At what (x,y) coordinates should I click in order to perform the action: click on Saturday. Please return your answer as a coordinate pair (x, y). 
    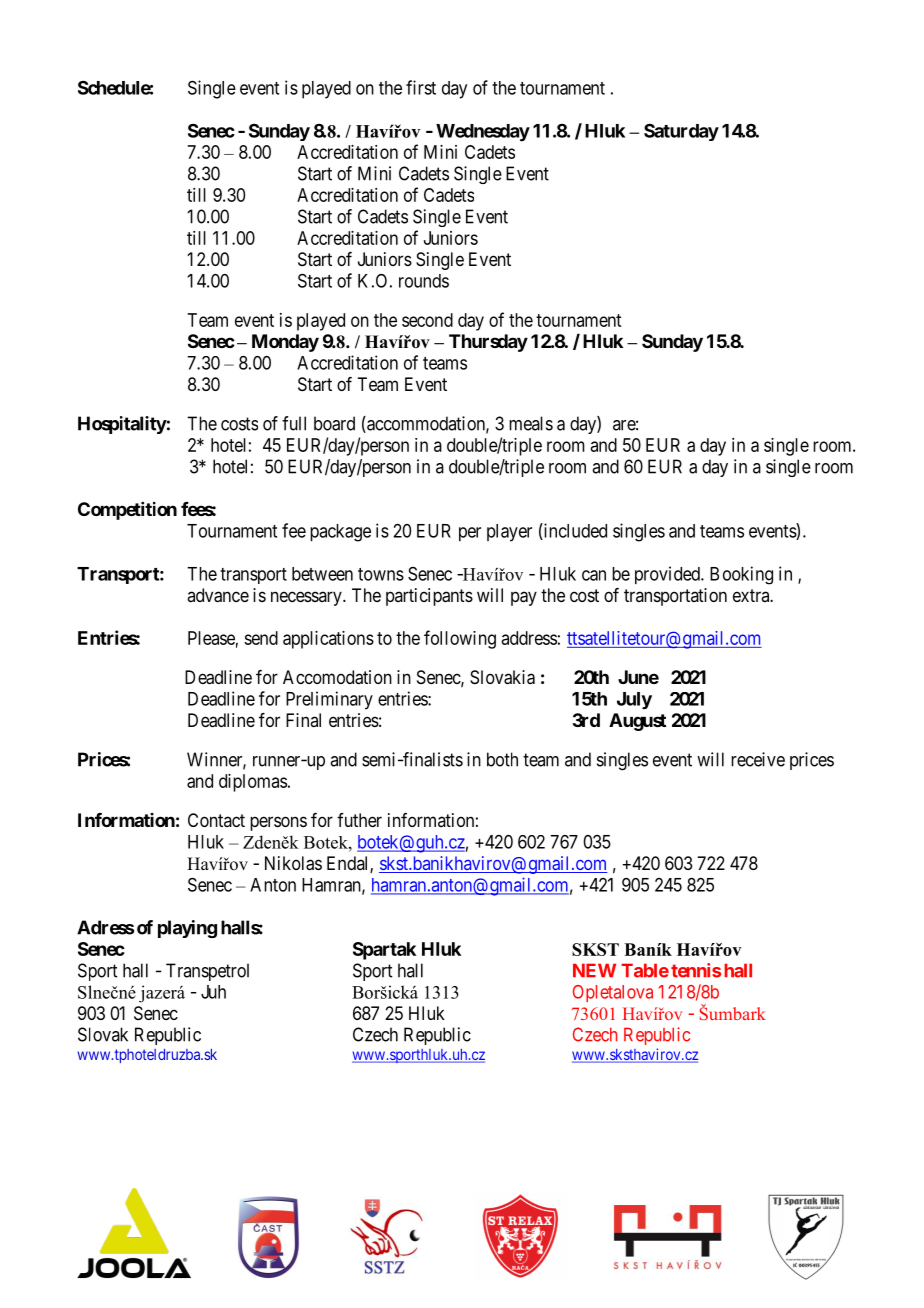
    Looking at the image, I should click on (681, 132).
